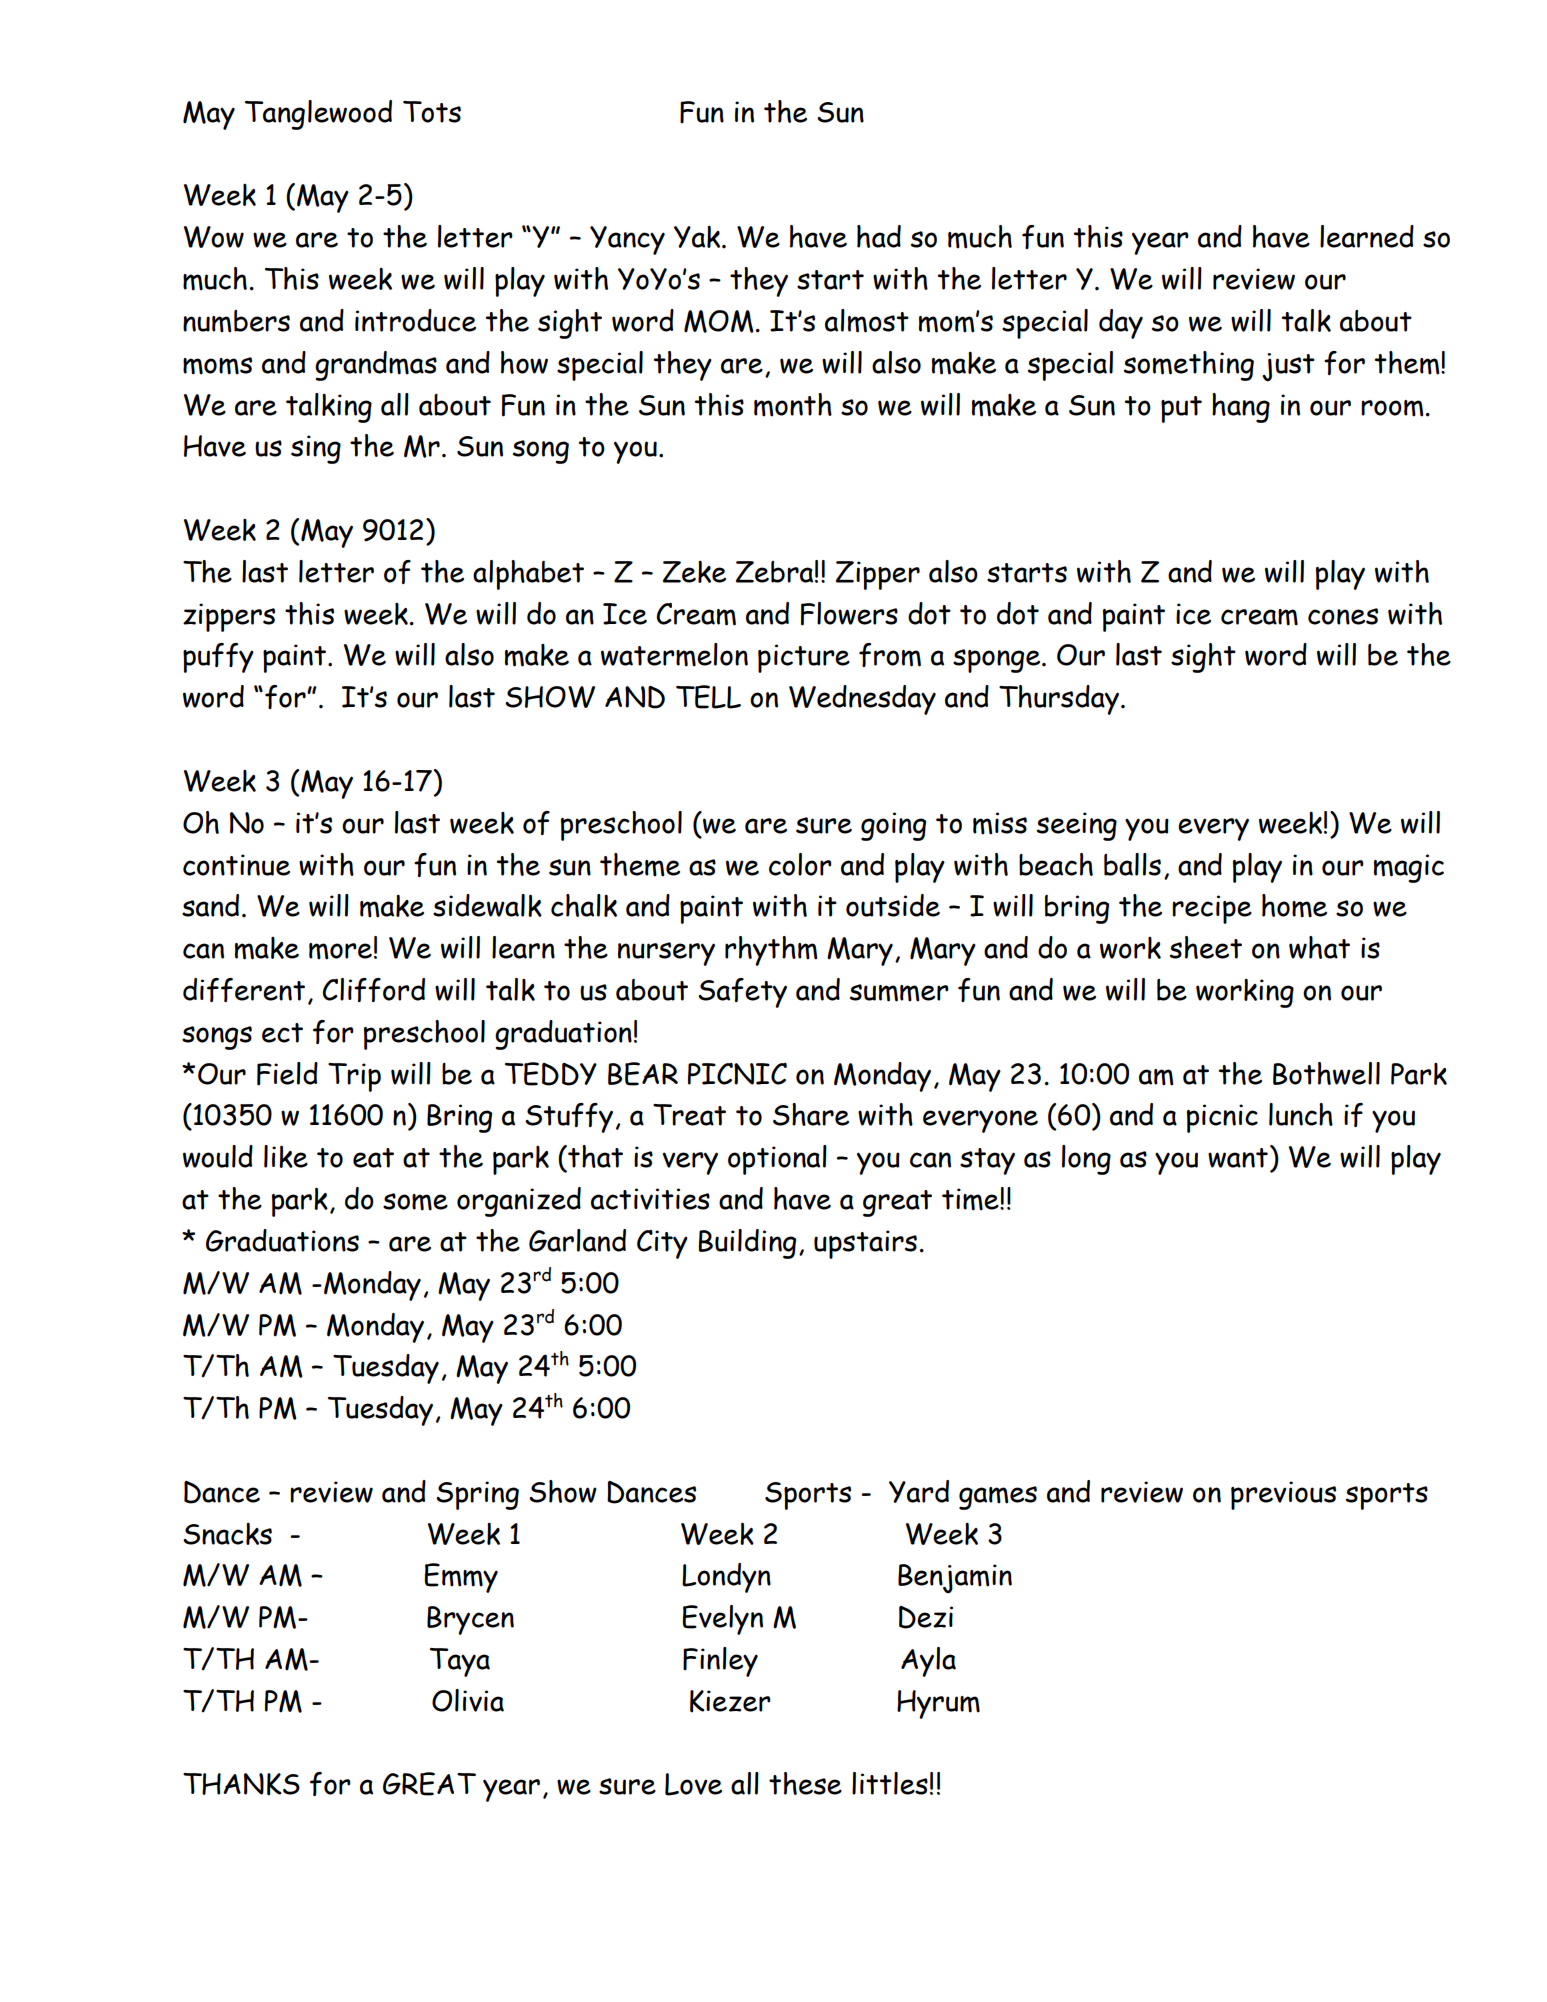  What do you see at coordinates (477, 1495) in the screenshot?
I see `Spring` at bounding box center [477, 1495].
